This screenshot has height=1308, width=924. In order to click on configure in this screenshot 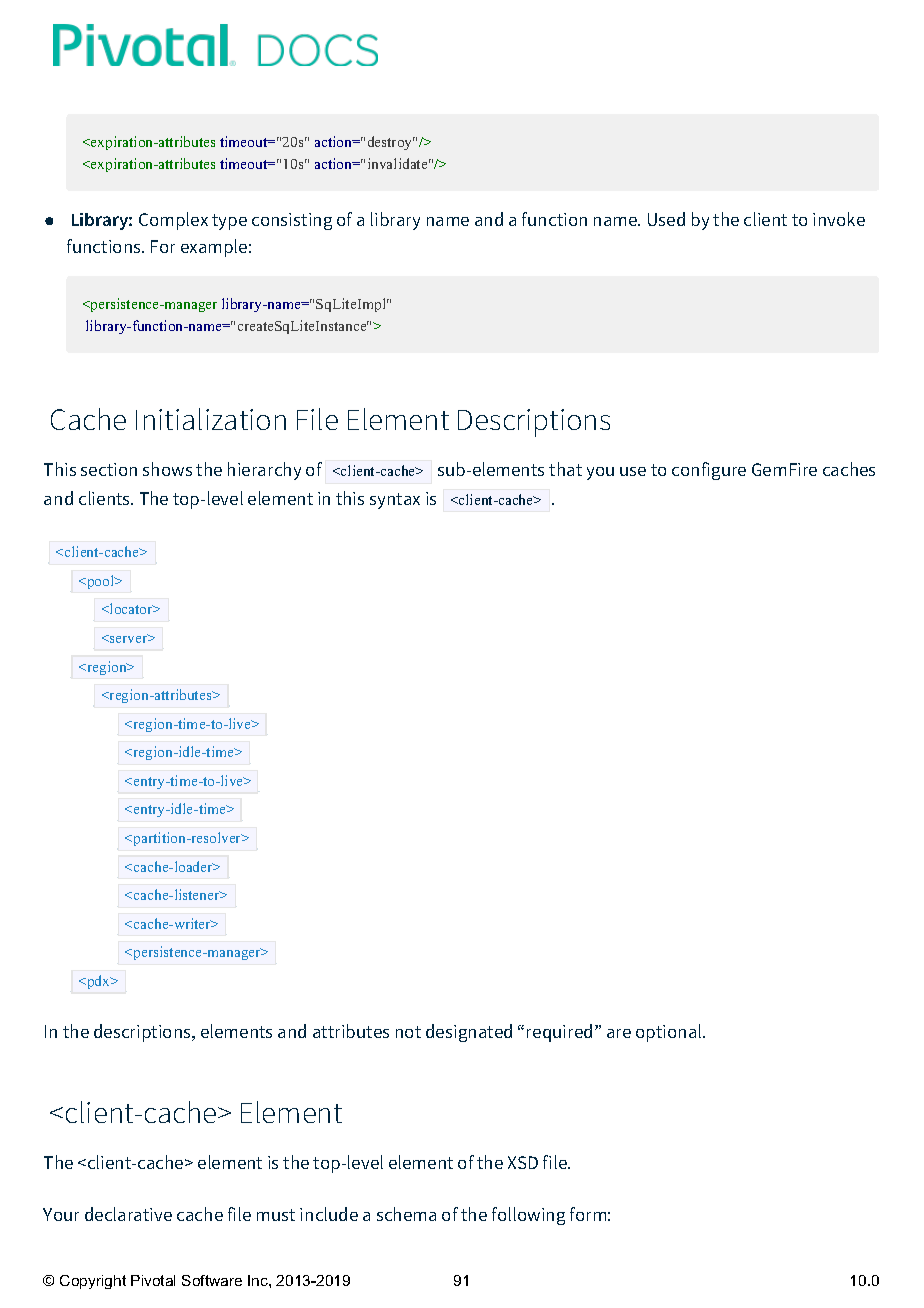, I will do `click(709, 471)`.
